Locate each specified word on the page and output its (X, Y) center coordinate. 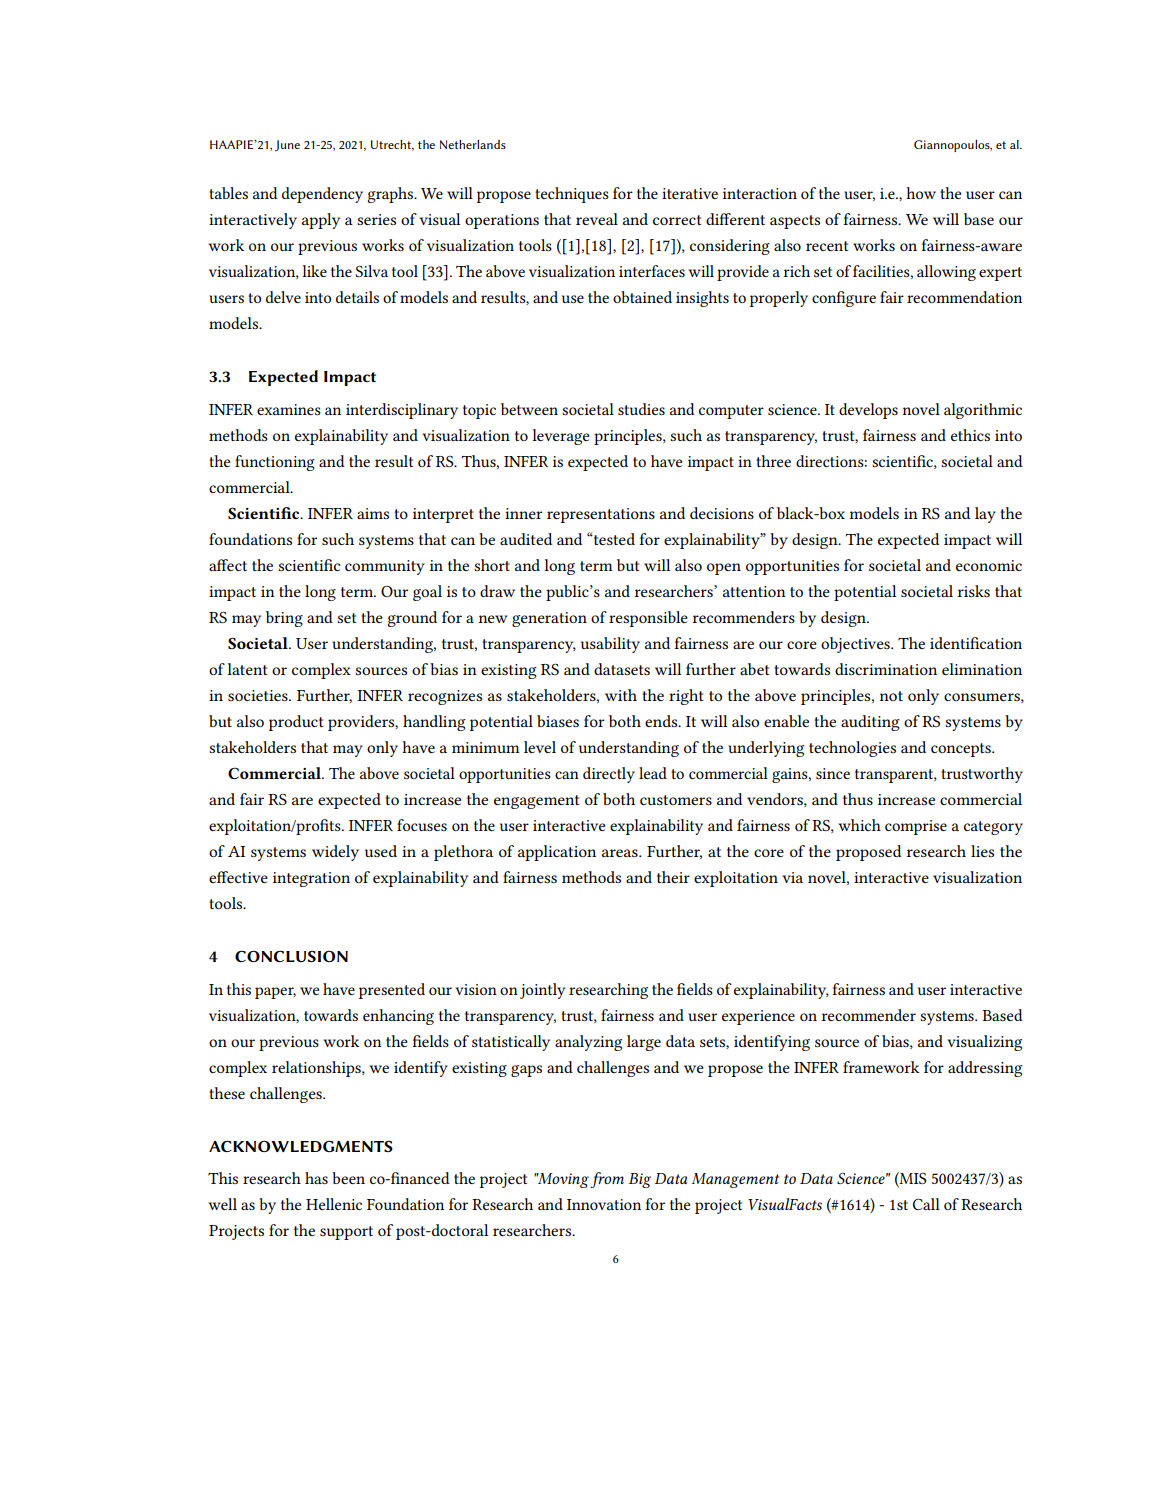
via (792, 877)
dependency (322, 195)
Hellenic (334, 1204)
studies (641, 409)
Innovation (604, 1204)
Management (735, 1180)
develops (868, 411)
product (296, 723)
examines (289, 409)
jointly (542, 991)
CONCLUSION (291, 956)
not (891, 696)
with (621, 695)
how (921, 193)
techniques (572, 195)
